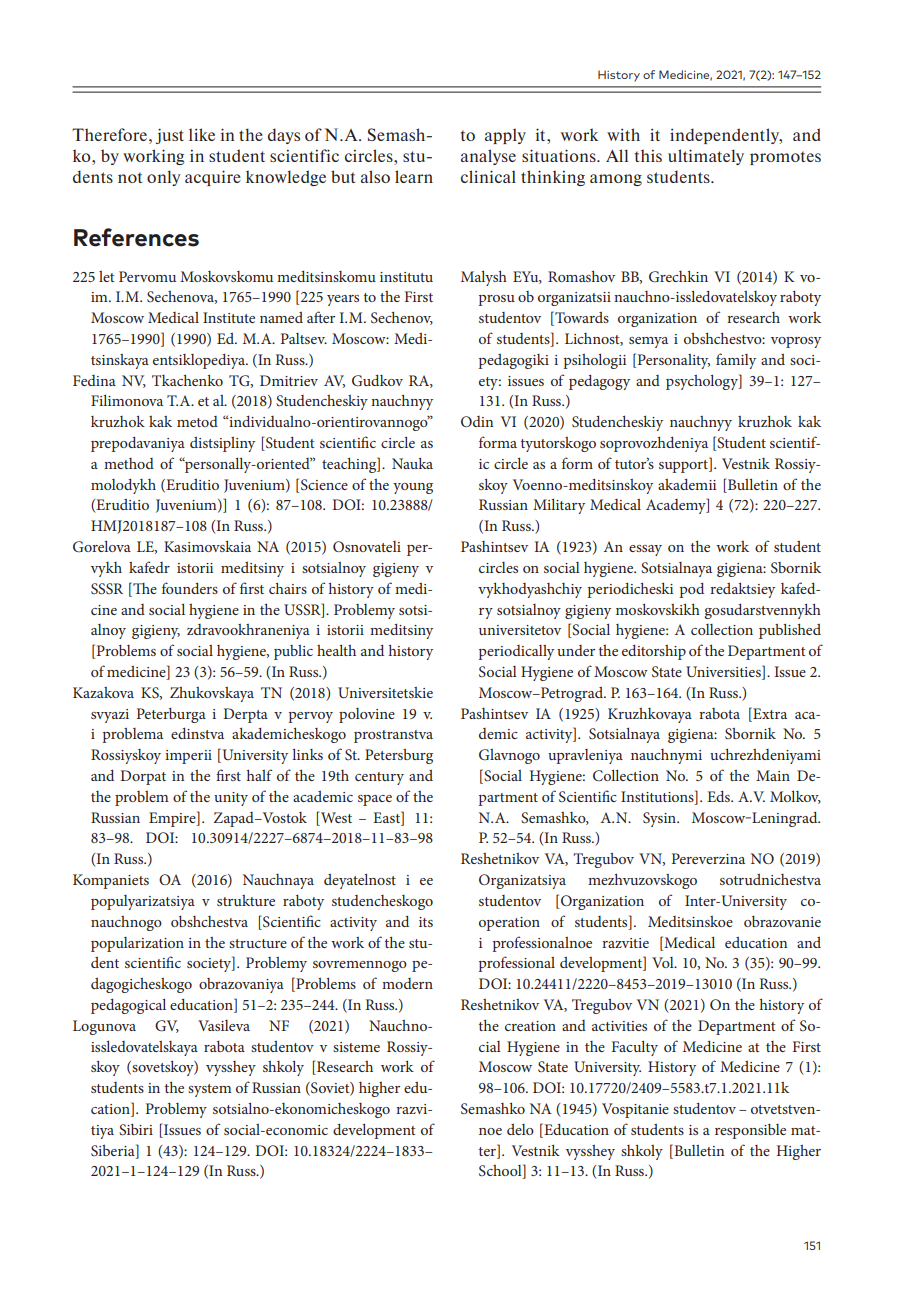 The height and width of the image is (1316, 921). I want to click on system, so click(210, 1090).
